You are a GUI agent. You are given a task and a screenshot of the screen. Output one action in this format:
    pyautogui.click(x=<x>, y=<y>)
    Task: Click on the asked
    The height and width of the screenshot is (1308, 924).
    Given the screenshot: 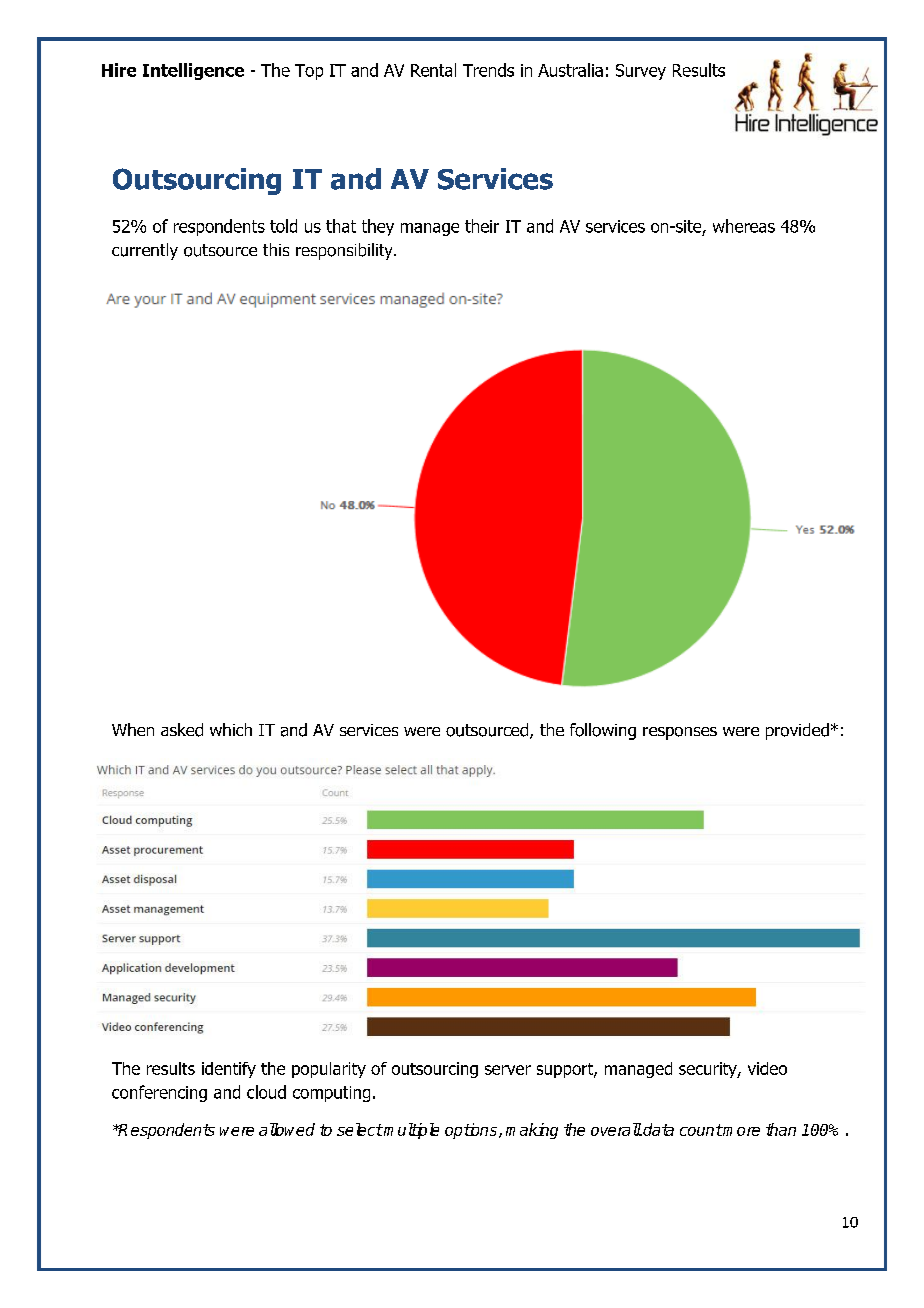 What is the action you would take?
    pyautogui.click(x=182, y=730)
